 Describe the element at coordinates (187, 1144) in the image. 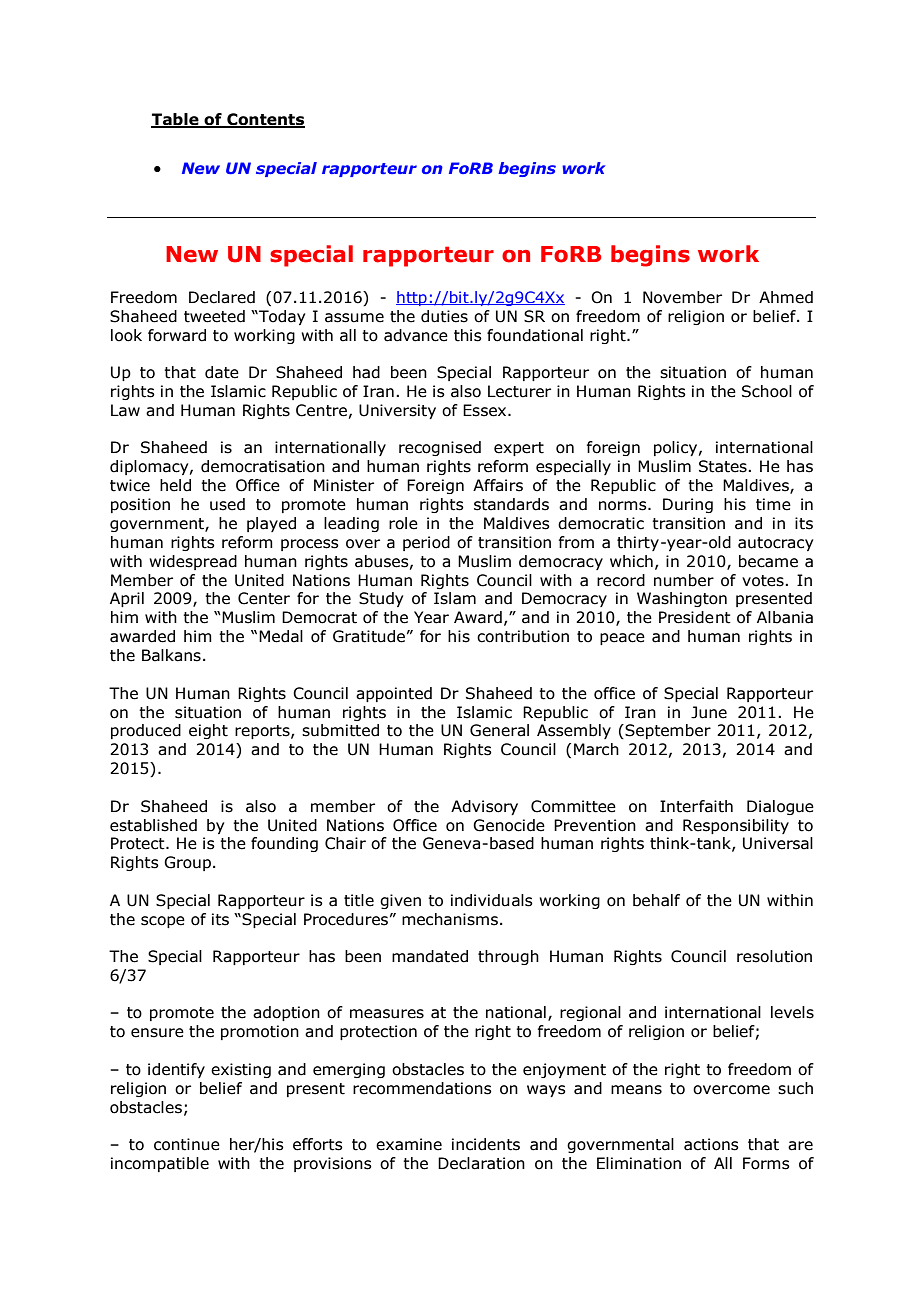

I see `continue` at that location.
